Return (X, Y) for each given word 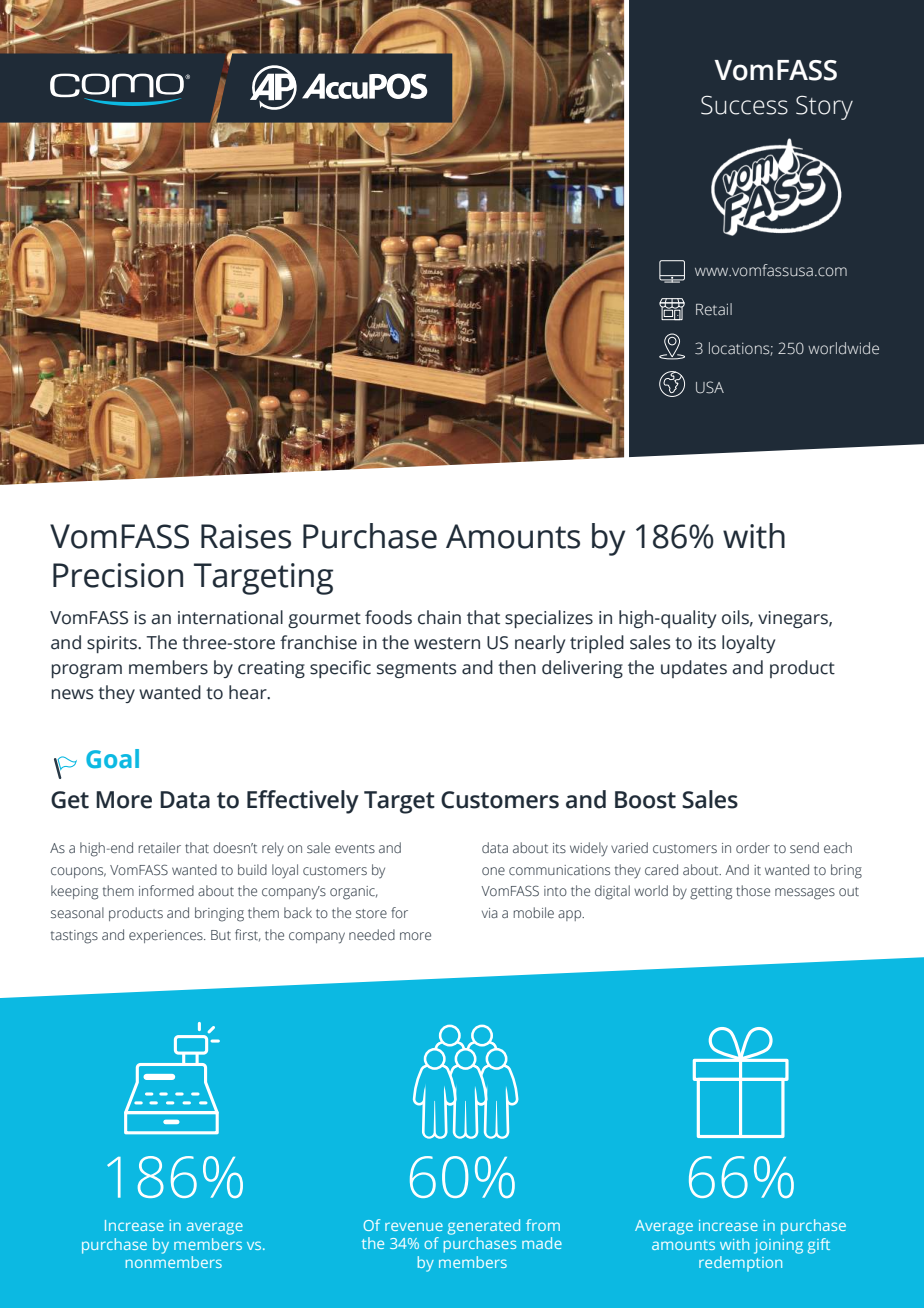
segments (416, 670)
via (490, 913)
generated (484, 1227)
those (753, 891)
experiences (167, 936)
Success (744, 105)
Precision (118, 575)
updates (694, 669)
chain (439, 617)
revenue (414, 1226)
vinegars (794, 619)
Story (824, 108)
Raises (246, 536)
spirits (113, 644)
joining (778, 1246)
